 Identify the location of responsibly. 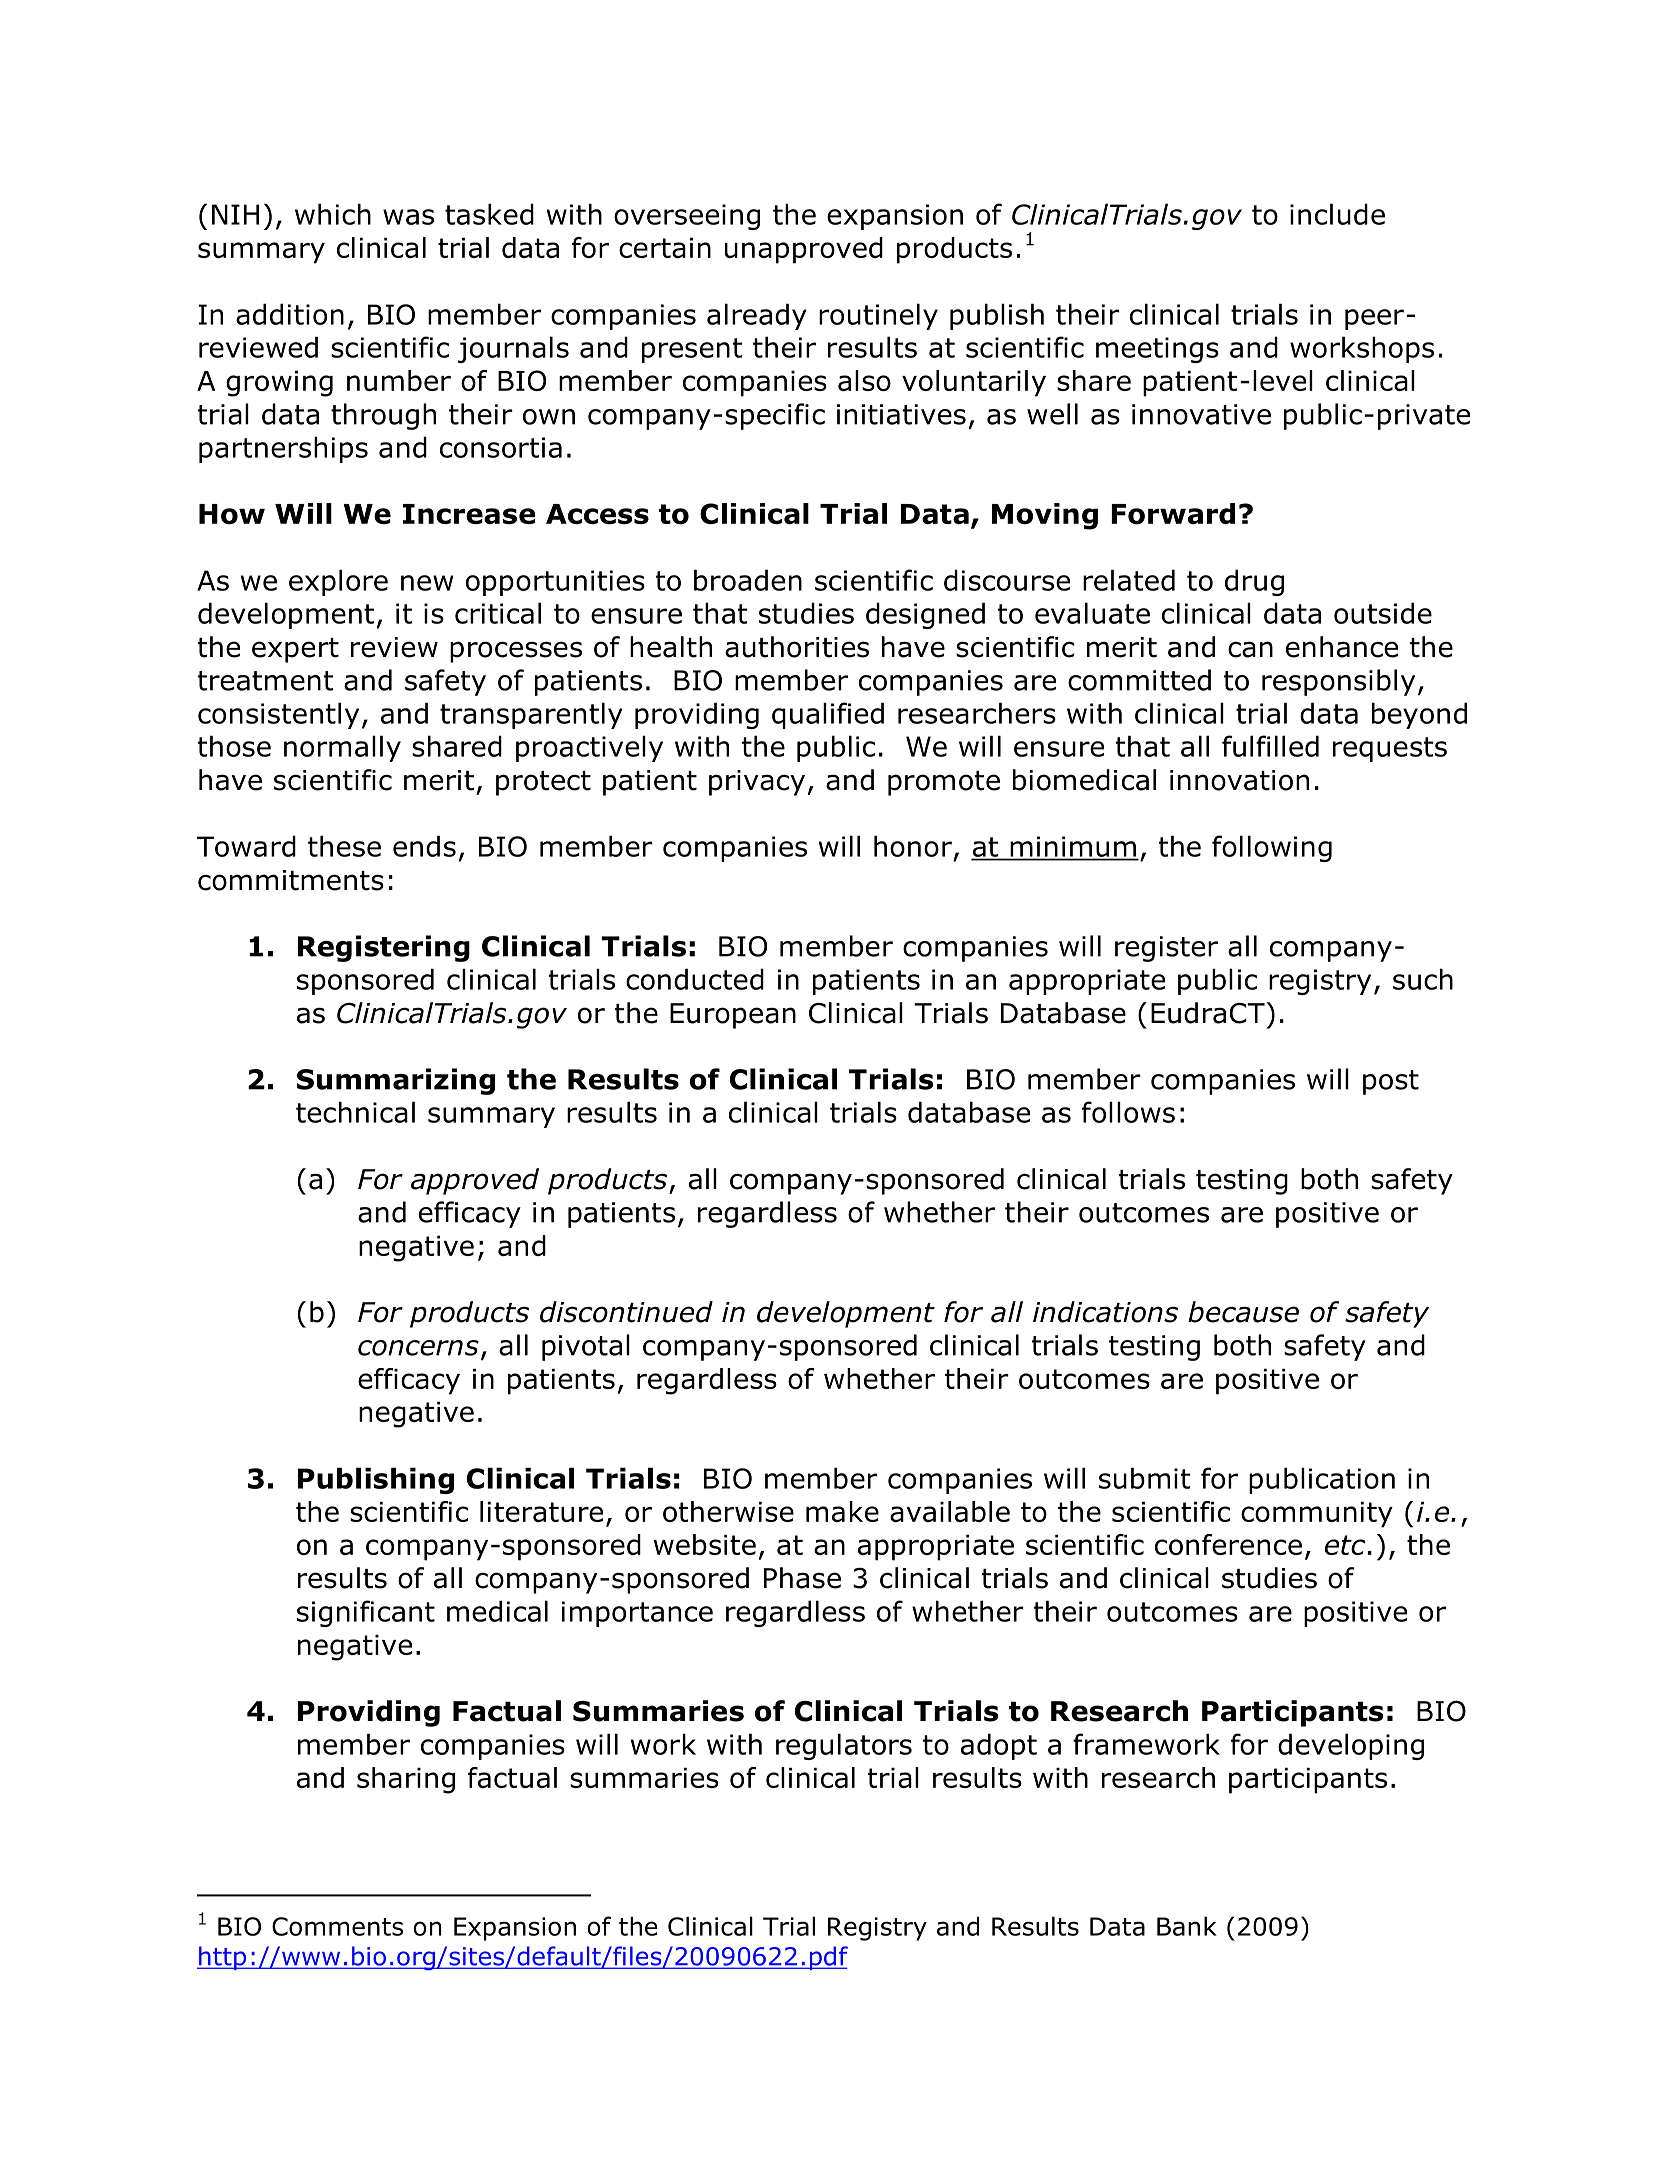
(1338, 682).
